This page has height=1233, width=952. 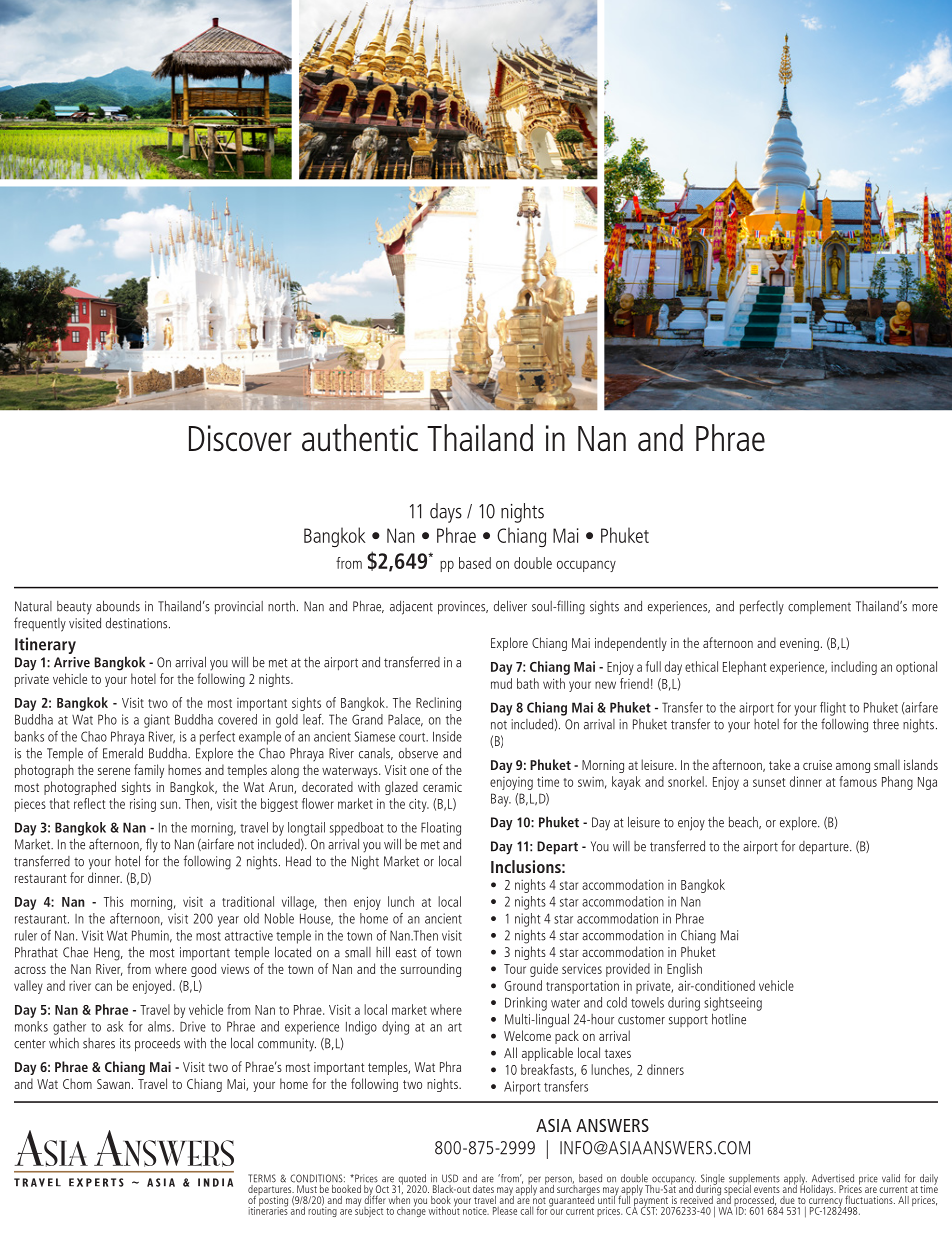 What do you see at coordinates (262, 1178) in the page?
I see `TERMS` at bounding box center [262, 1178].
